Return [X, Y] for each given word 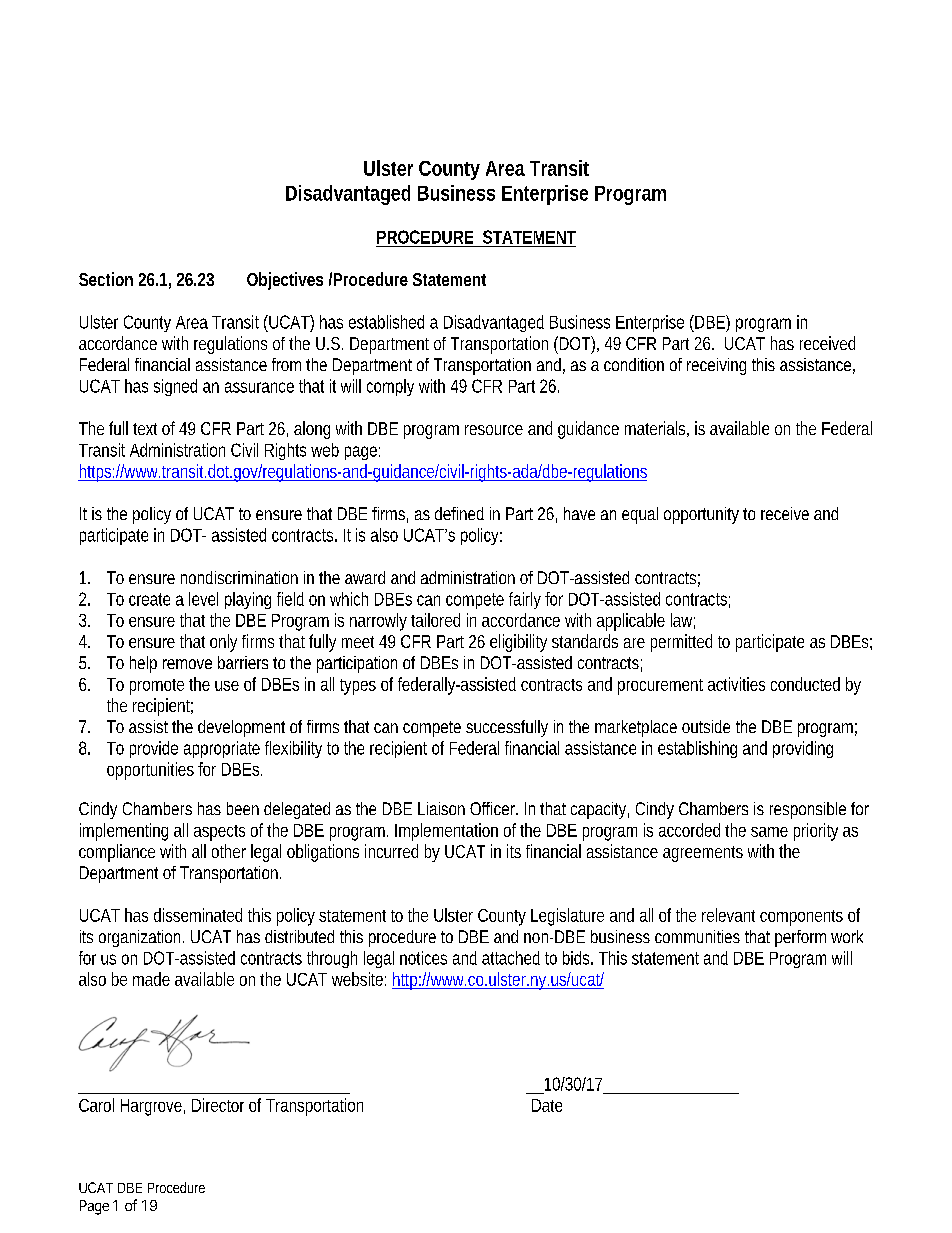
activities [736, 684]
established [386, 322]
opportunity [701, 515]
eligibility [518, 643]
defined [459, 513]
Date [547, 1105]
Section [106, 279]
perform [800, 938]
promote [157, 687]
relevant [728, 915]
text [145, 429]
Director [218, 1105]
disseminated [198, 915]
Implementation [446, 832]
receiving [716, 366]
